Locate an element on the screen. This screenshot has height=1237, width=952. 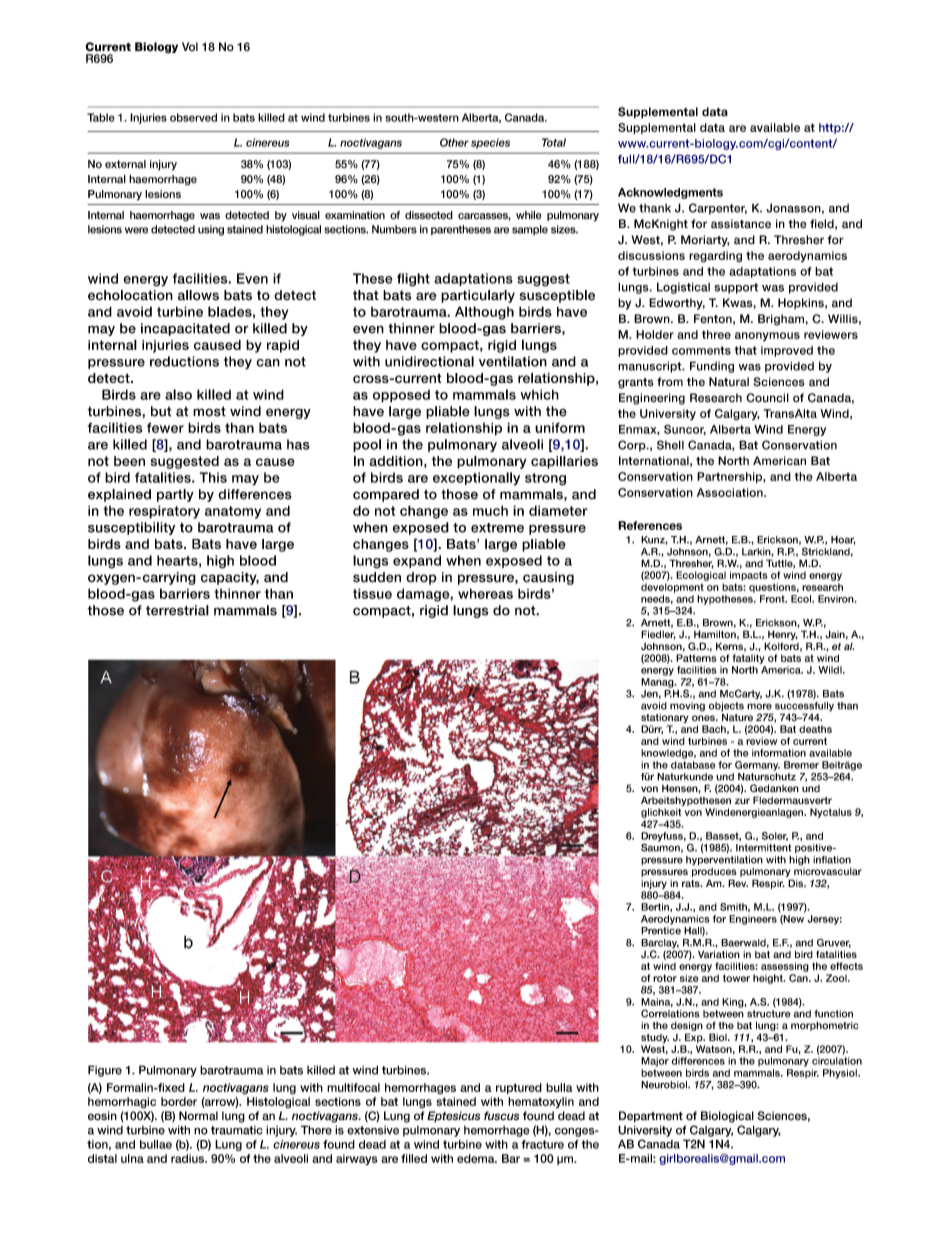
ruptured is located at coordinates (519, 1088).
